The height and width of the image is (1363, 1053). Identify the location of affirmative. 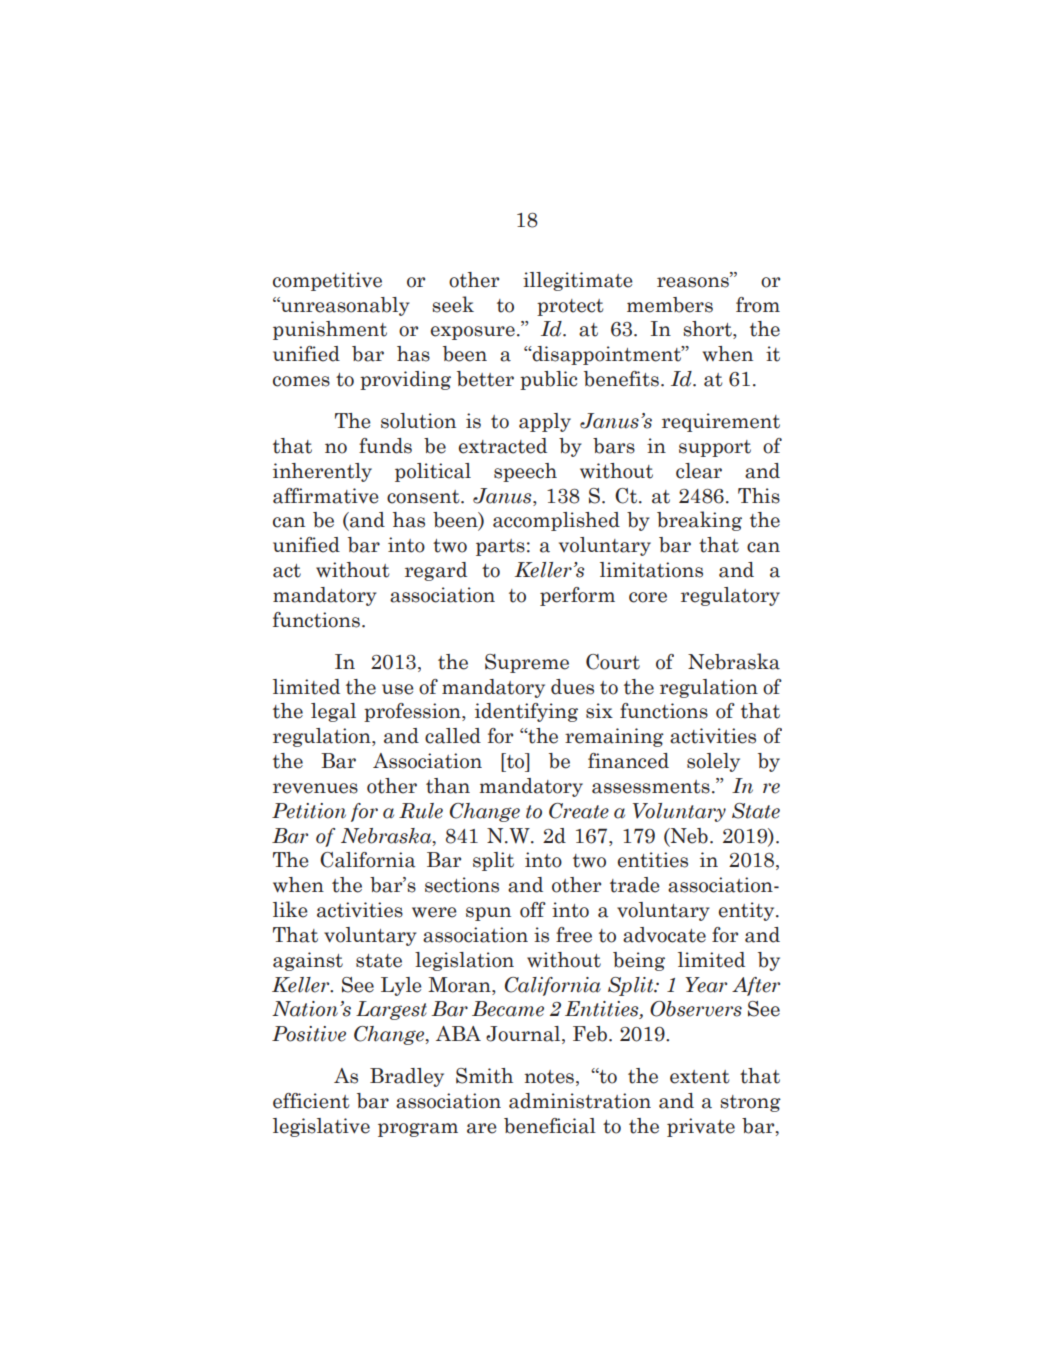
(326, 496).
